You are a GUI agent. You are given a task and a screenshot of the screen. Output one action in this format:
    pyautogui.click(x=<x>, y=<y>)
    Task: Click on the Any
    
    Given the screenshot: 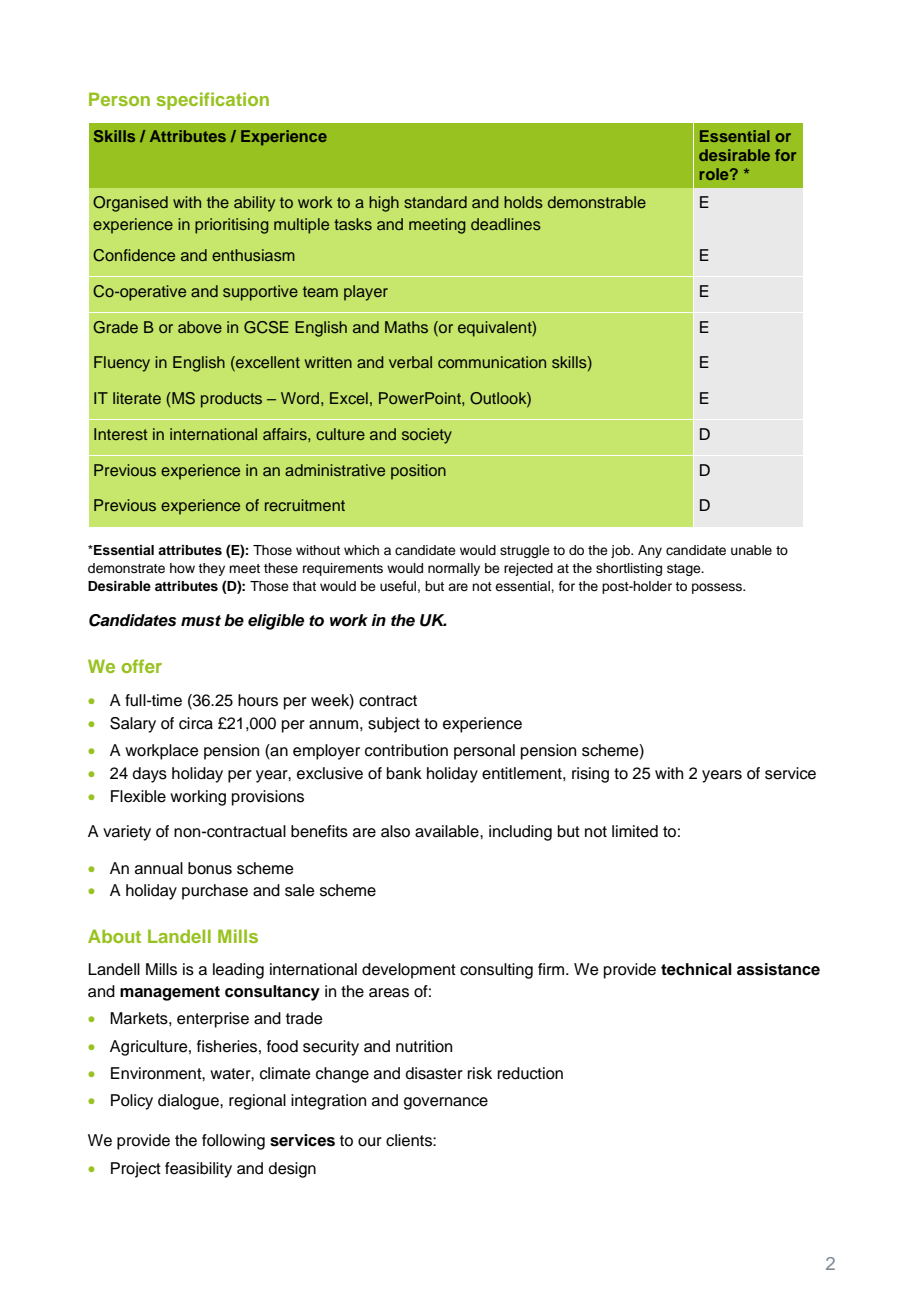 What is the action you would take?
    pyautogui.click(x=650, y=551)
